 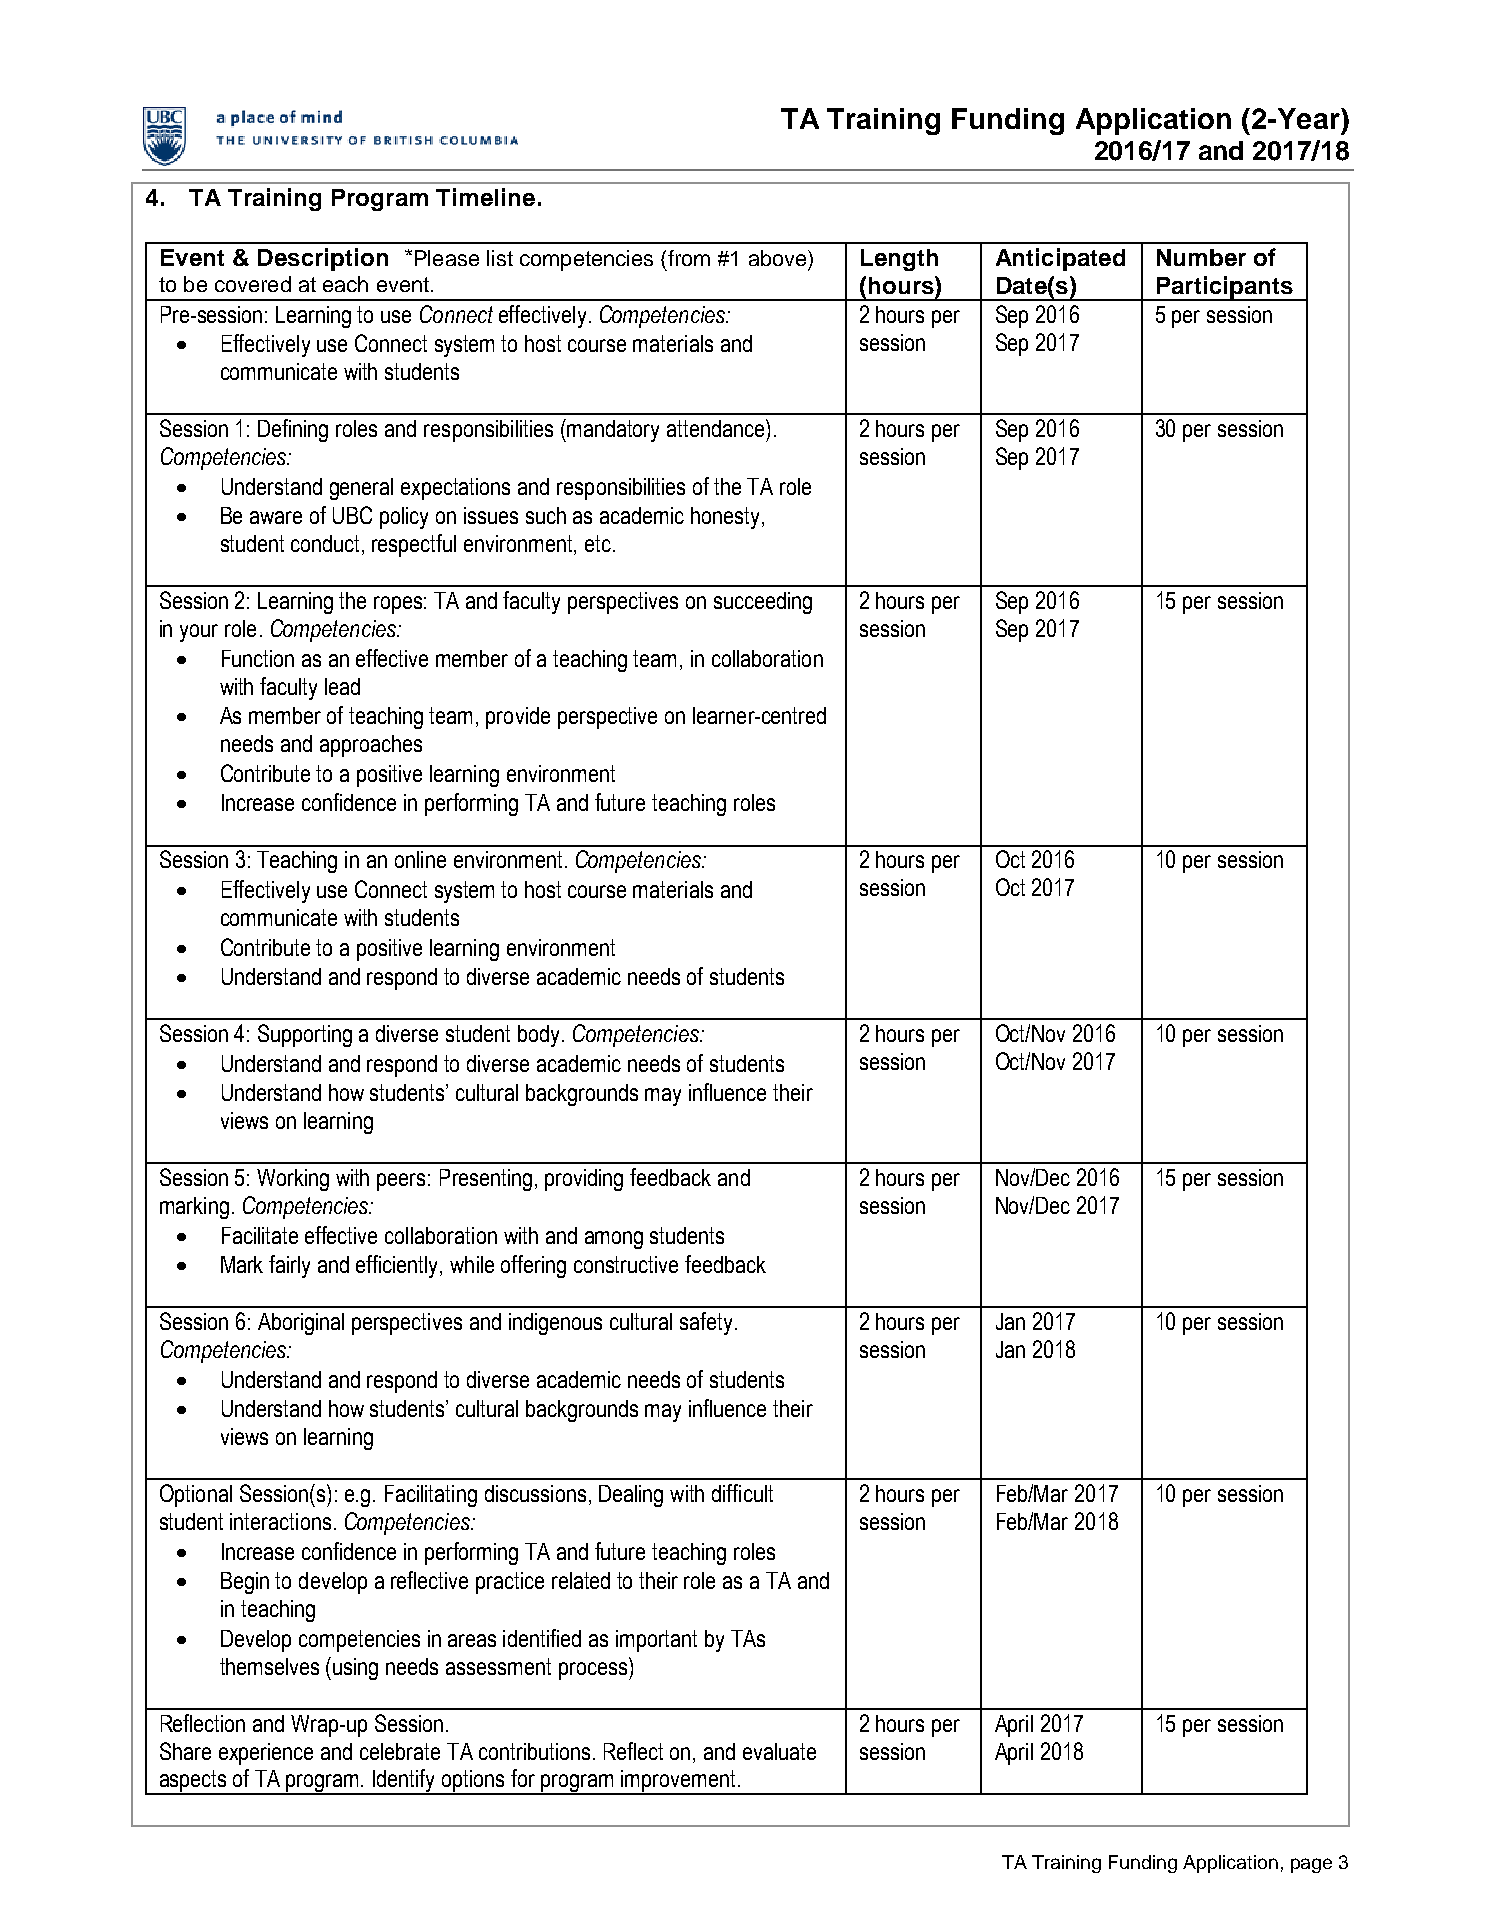 I want to click on Supporting, so click(x=305, y=1035).
